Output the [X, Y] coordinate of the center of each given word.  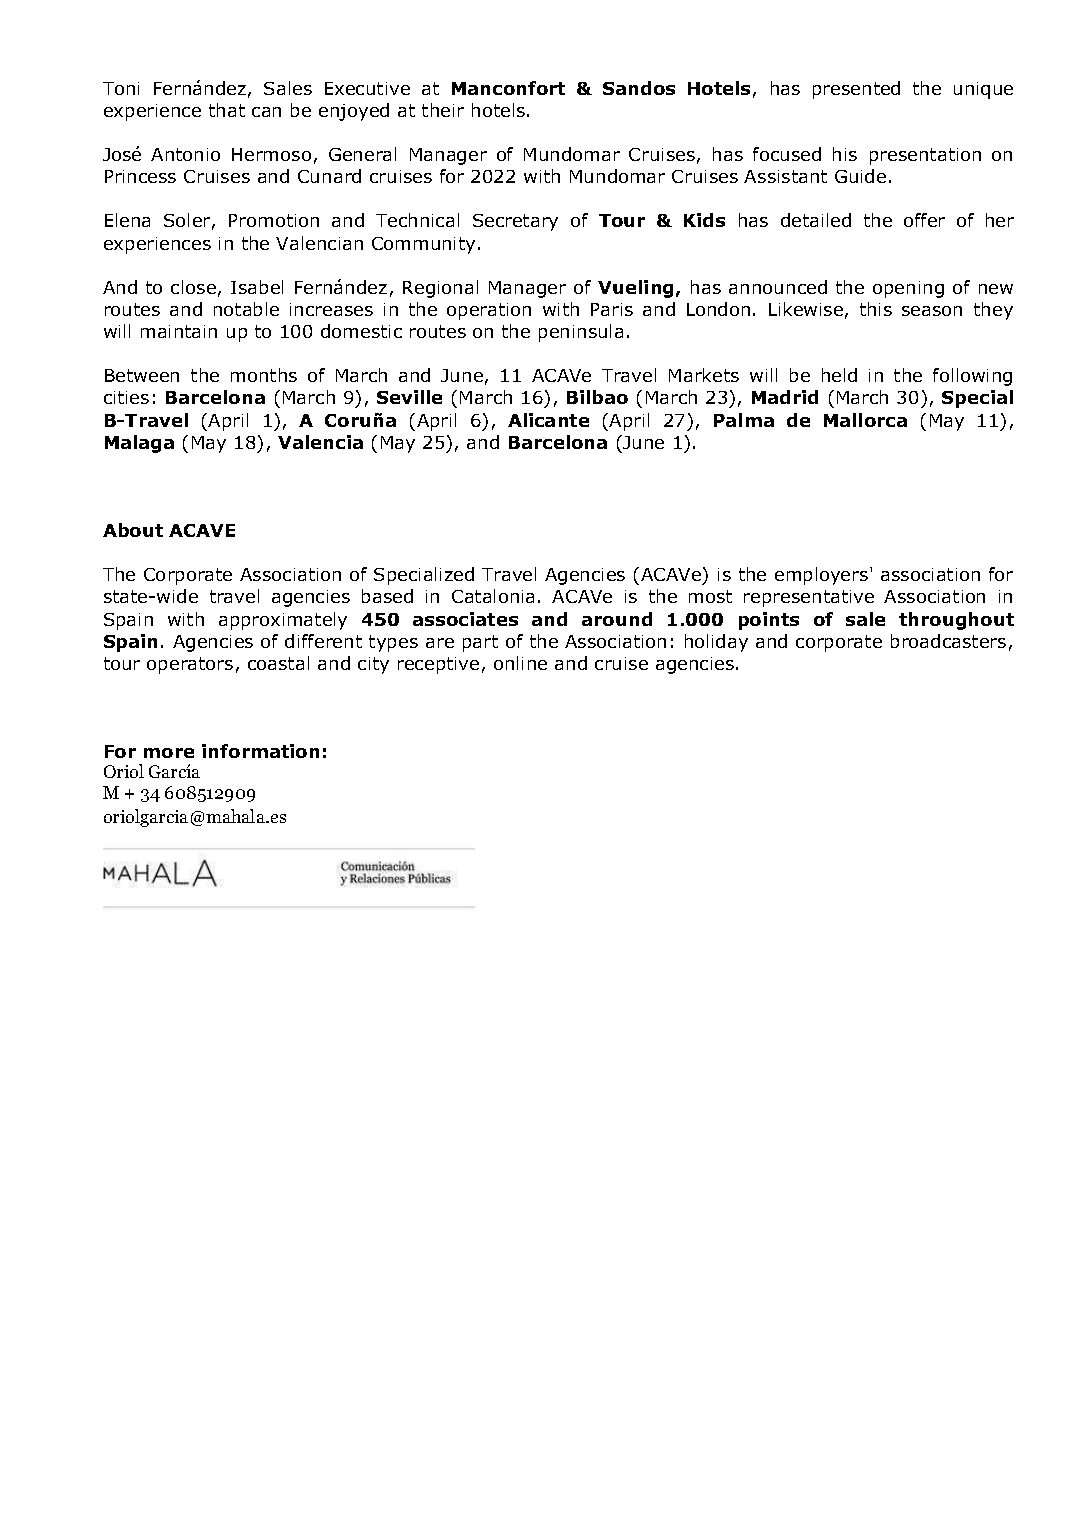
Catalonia [493, 596]
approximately [283, 621]
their [443, 110]
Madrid [785, 397]
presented [856, 90]
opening [908, 289]
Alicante [548, 420]
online [520, 663]
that [227, 110]
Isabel [257, 287]
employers [823, 576]
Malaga [139, 444]
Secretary [515, 222]
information [260, 751]
